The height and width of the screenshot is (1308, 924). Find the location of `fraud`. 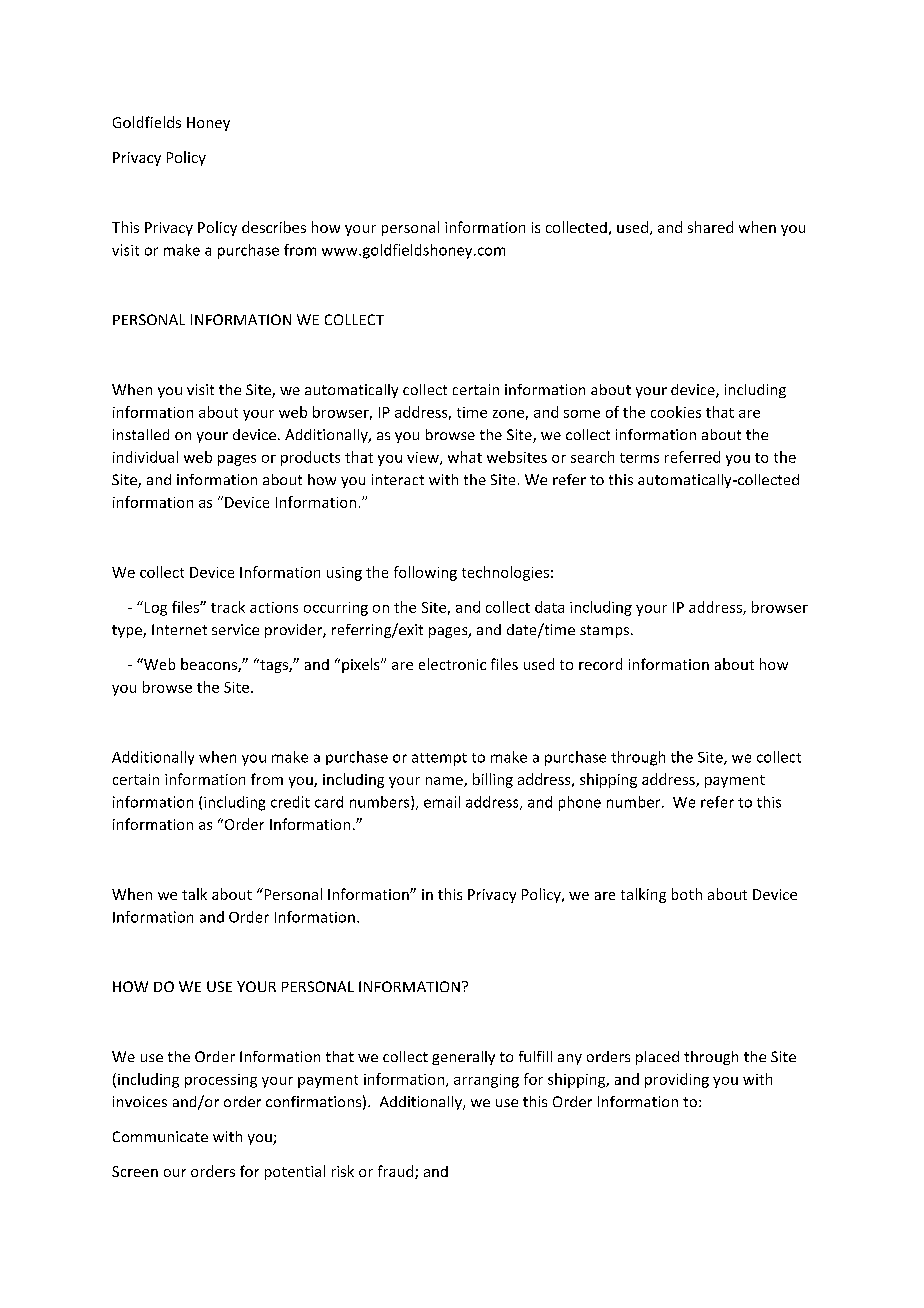

fraud is located at coordinates (397, 1172).
